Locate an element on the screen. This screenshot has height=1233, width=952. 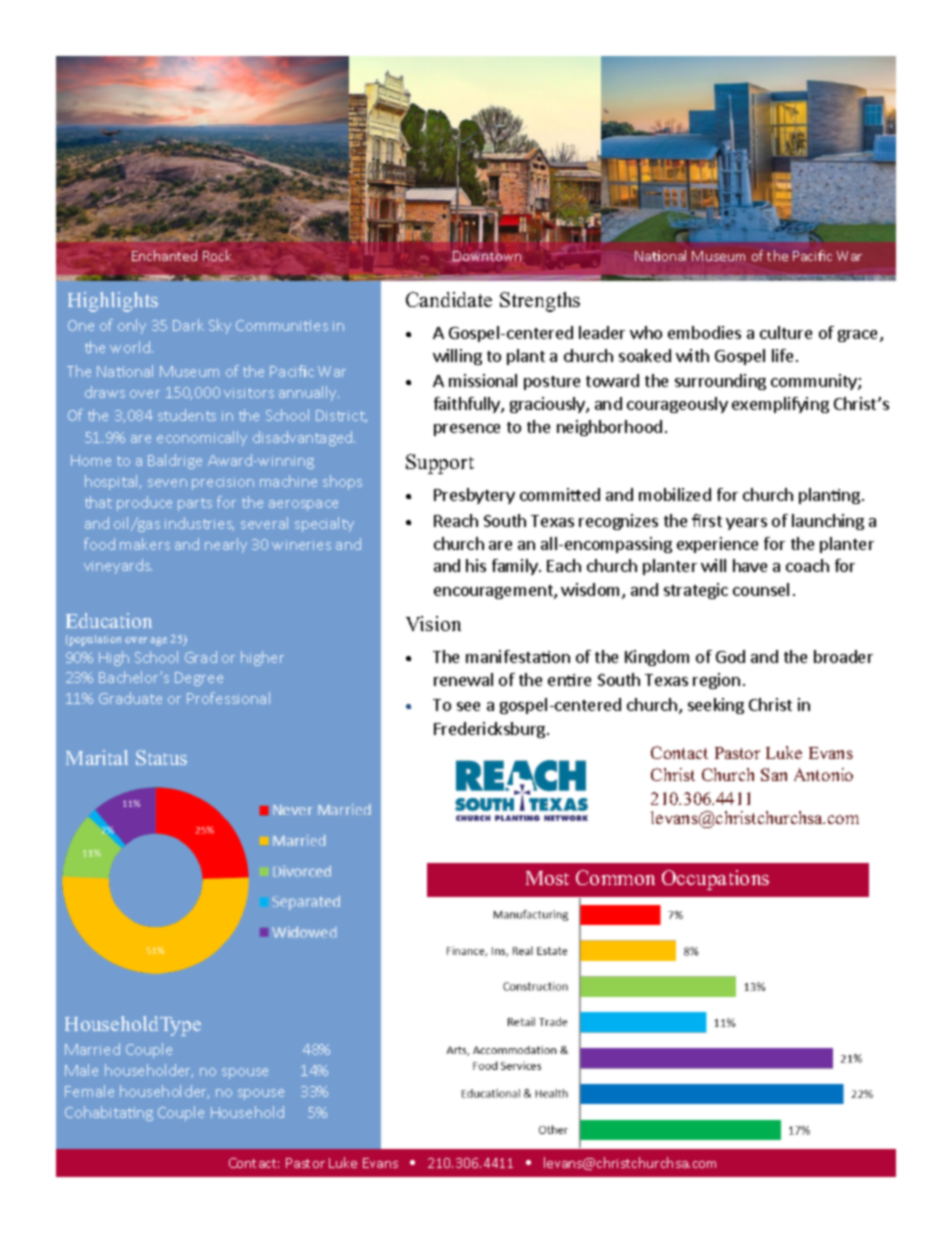
culture is located at coordinates (786, 332).
